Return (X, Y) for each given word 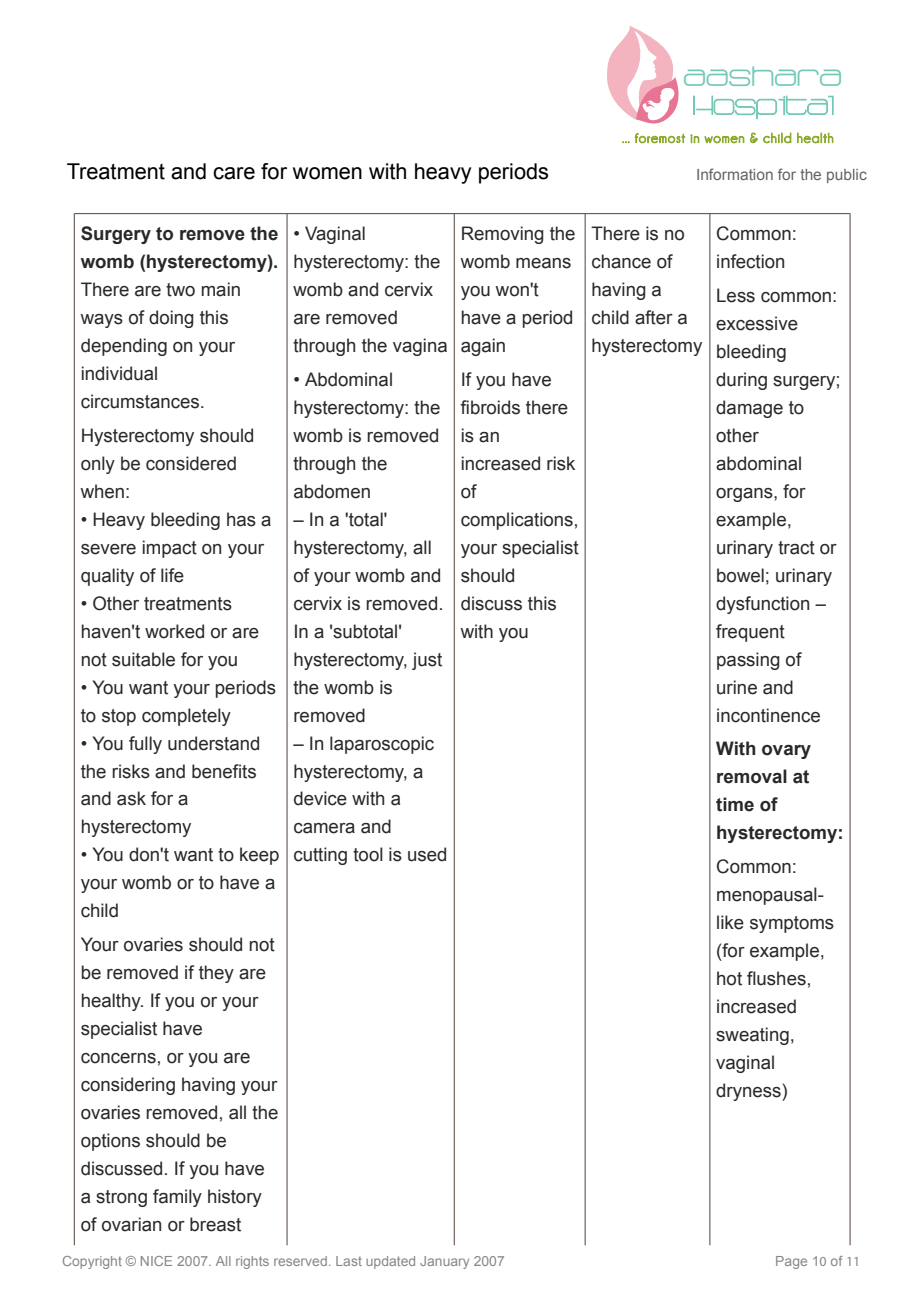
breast (215, 1224)
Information (735, 174)
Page (791, 1262)
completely (186, 717)
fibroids (490, 407)
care (234, 173)
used (427, 854)
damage (749, 409)
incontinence (768, 715)
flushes (776, 978)
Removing (503, 235)
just (427, 661)
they (216, 974)
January (444, 1262)
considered (191, 463)
